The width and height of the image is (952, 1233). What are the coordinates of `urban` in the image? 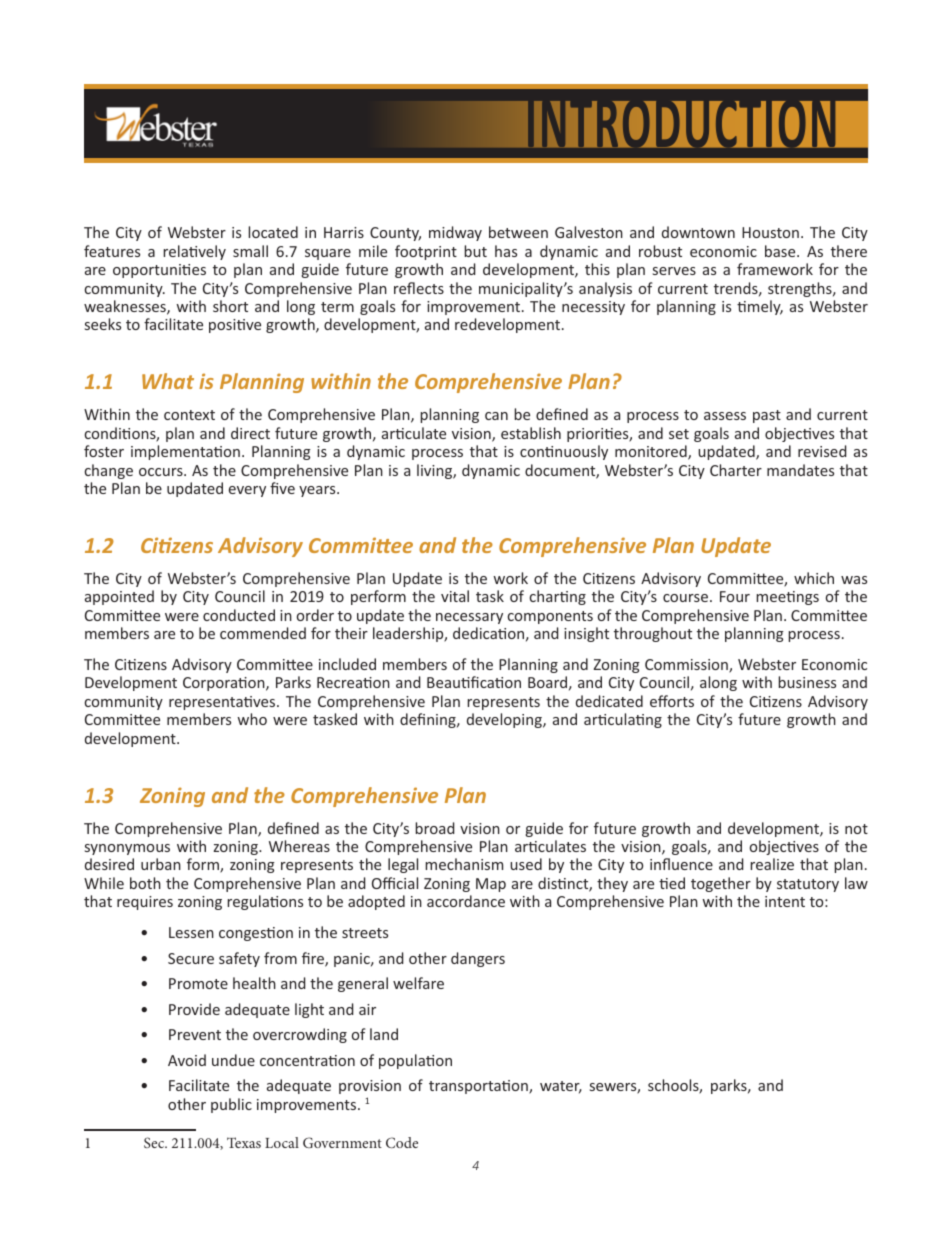 It's located at (161, 864).
